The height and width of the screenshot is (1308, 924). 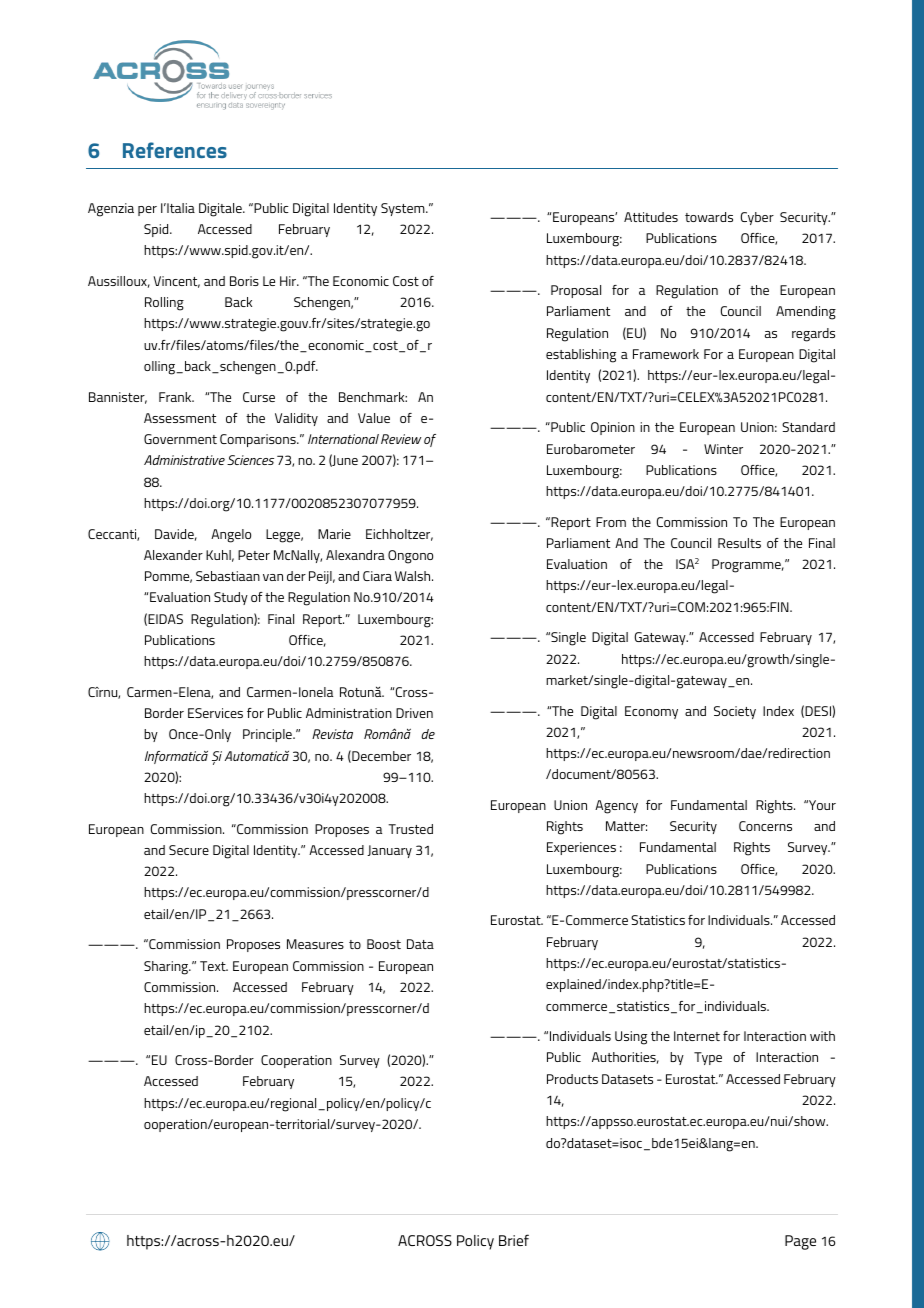 What do you see at coordinates (384, 944) in the screenshot?
I see `Boost` at bounding box center [384, 944].
